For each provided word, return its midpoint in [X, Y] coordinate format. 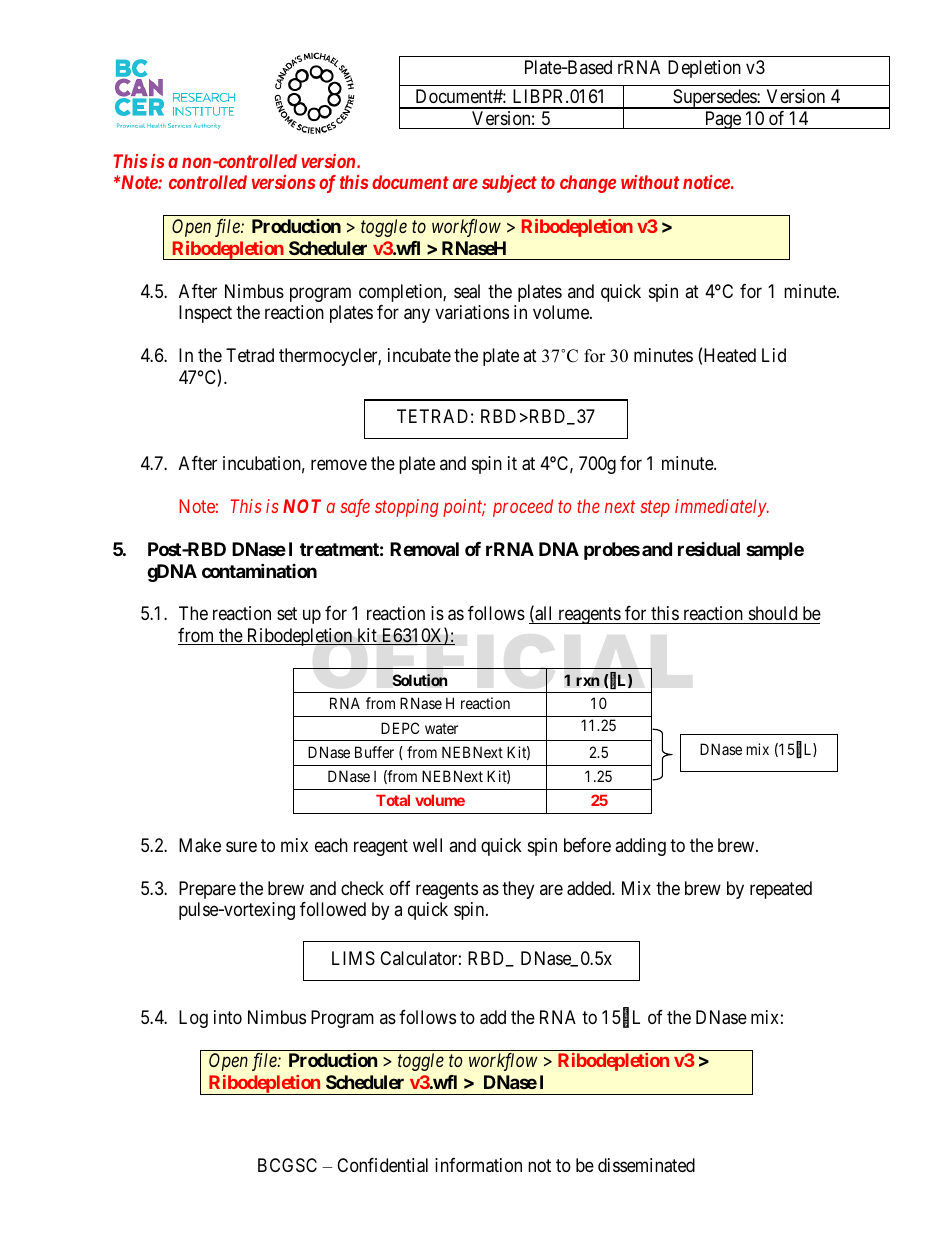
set [287, 613]
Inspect [205, 314]
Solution [419, 680]
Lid [774, 355]
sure [241, 846]
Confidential [382, 1165]
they [518, 890]
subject [509, 184]
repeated [781, 890]
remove [339, 464]
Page [722, 120]
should [773, 613]
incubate [419, 355]
